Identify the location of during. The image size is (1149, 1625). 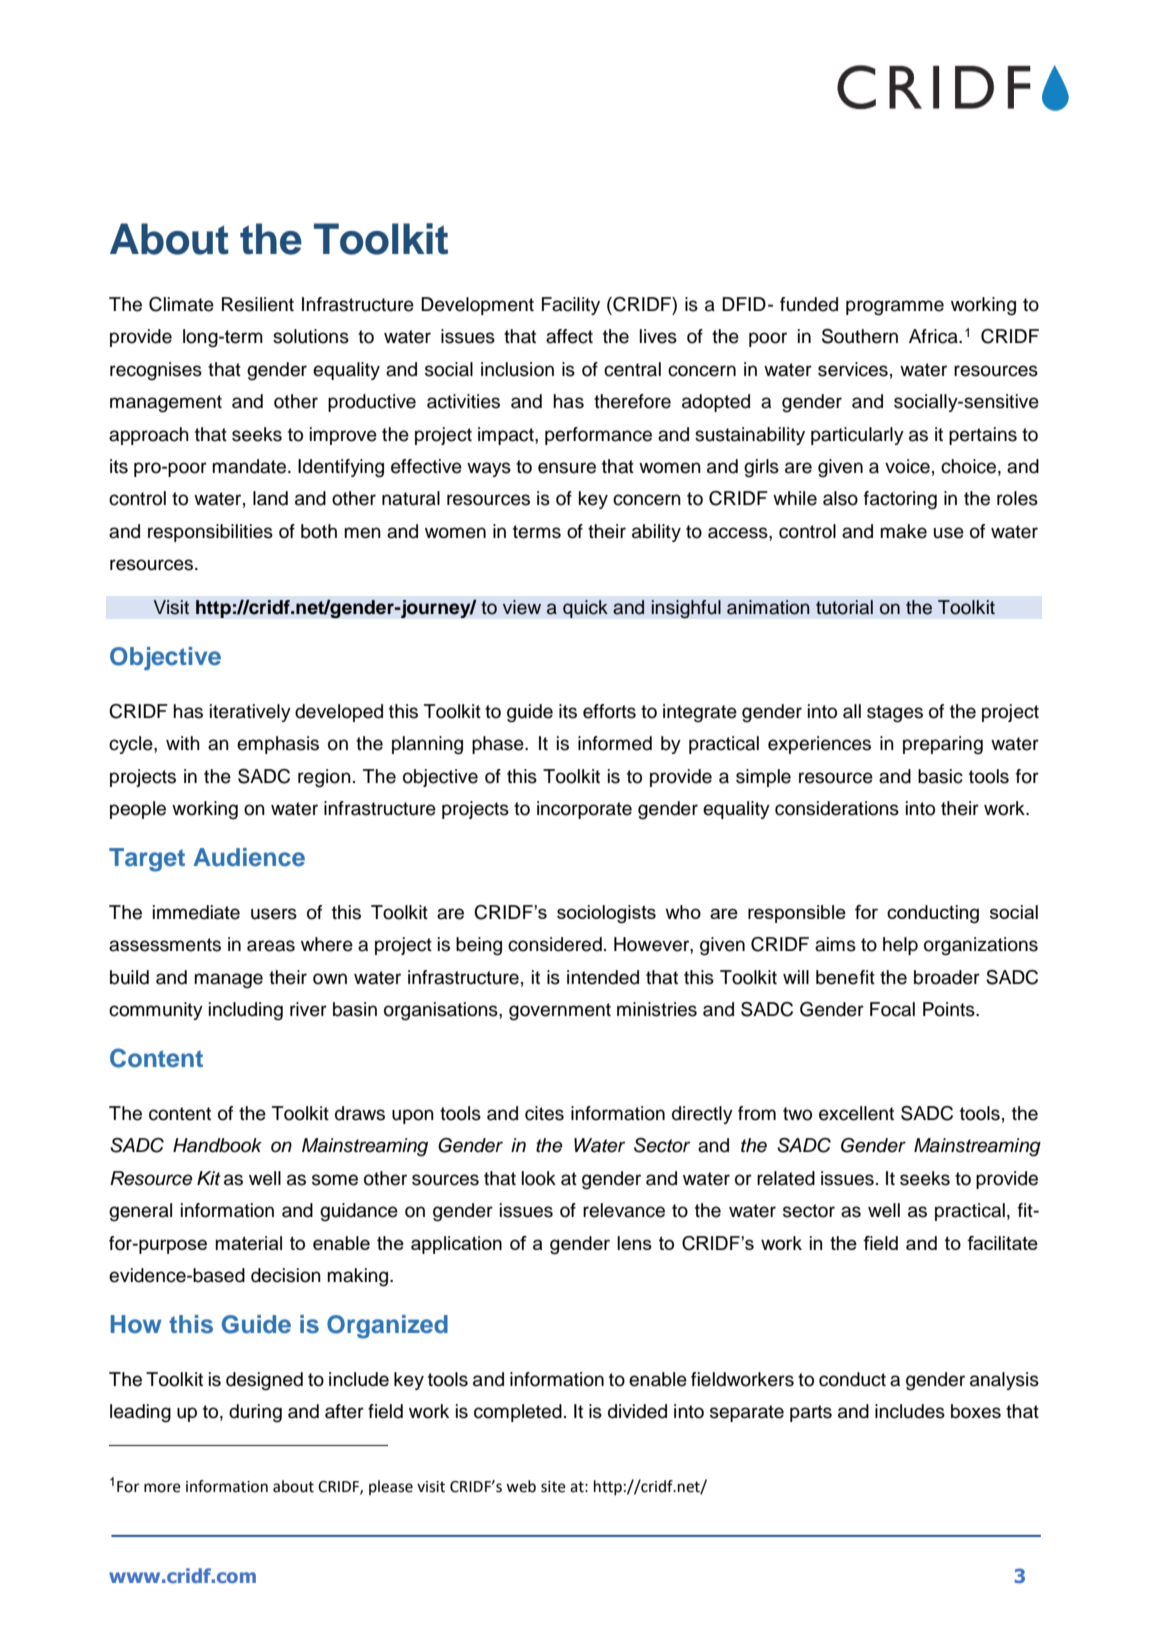
(255, 1413).
